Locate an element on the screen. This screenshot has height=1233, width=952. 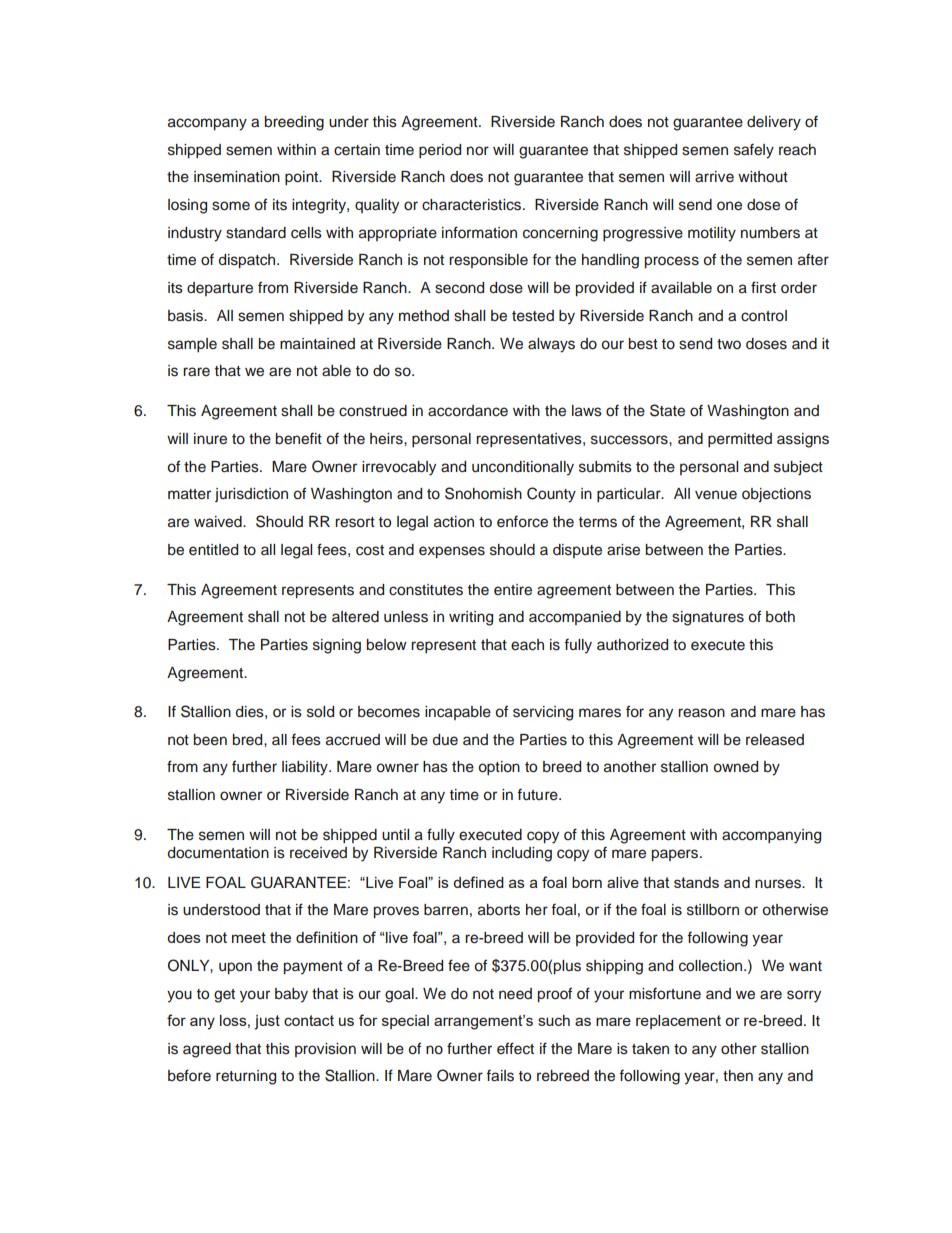
effect is located at coordinates (515, 1048).
